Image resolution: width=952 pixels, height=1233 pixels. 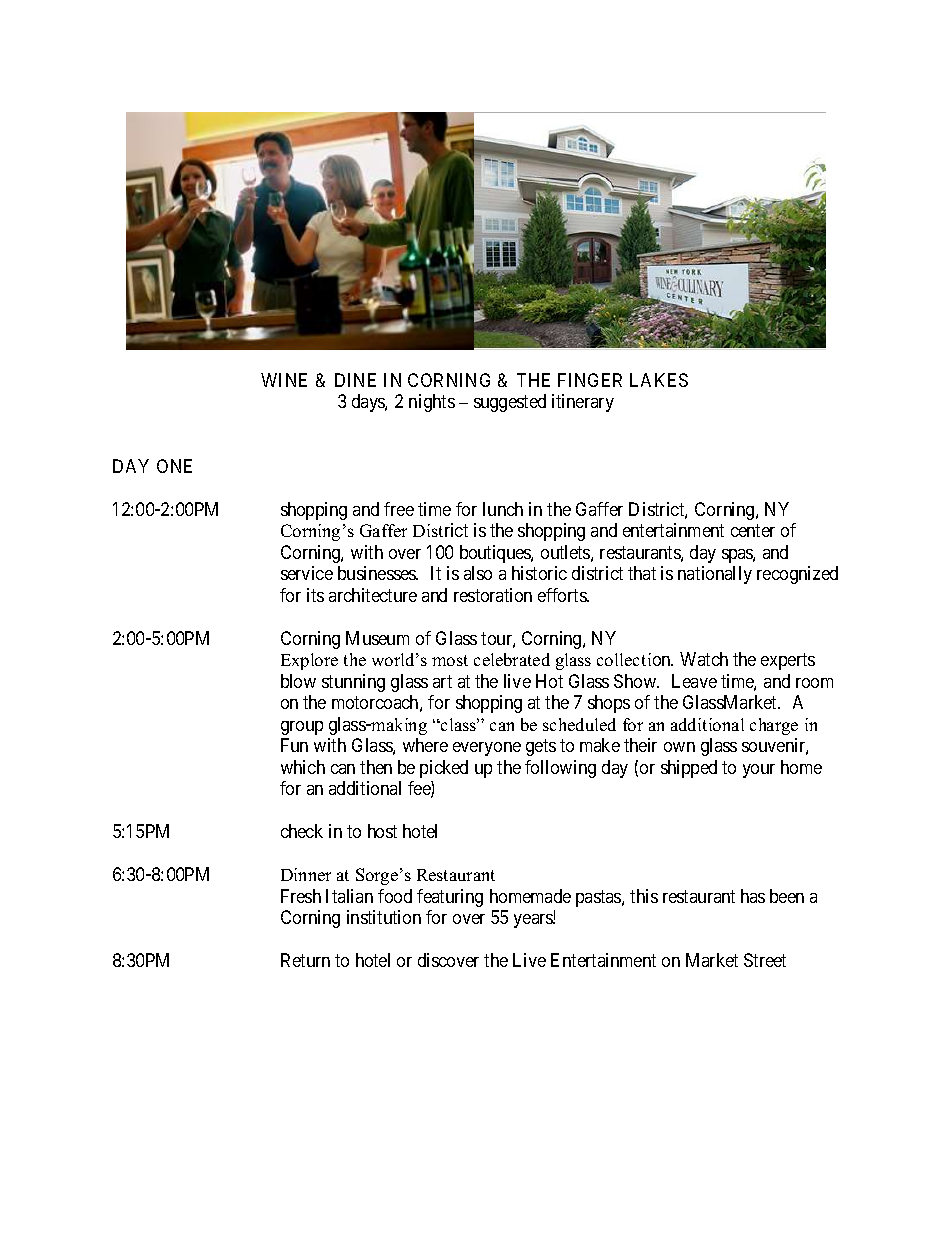 I want to click on LAKES, so click(x=659, y=380).
